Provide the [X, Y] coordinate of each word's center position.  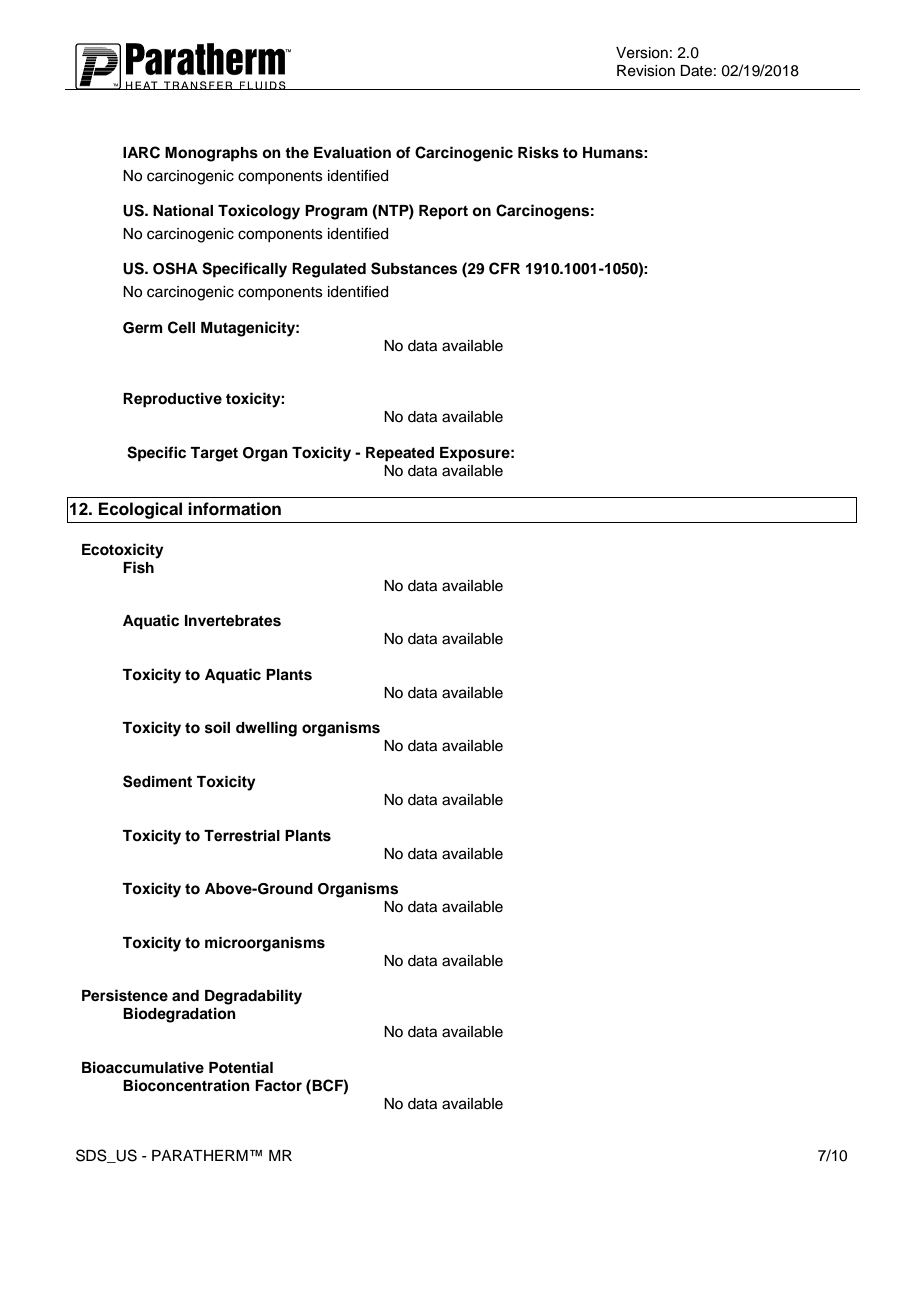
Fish [138, 567]
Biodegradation [179, 1015]
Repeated [400, 454]
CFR [504, 268]
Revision [646, 71]
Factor [278, 1085]
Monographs [211, 154]
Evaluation [352, 152]
